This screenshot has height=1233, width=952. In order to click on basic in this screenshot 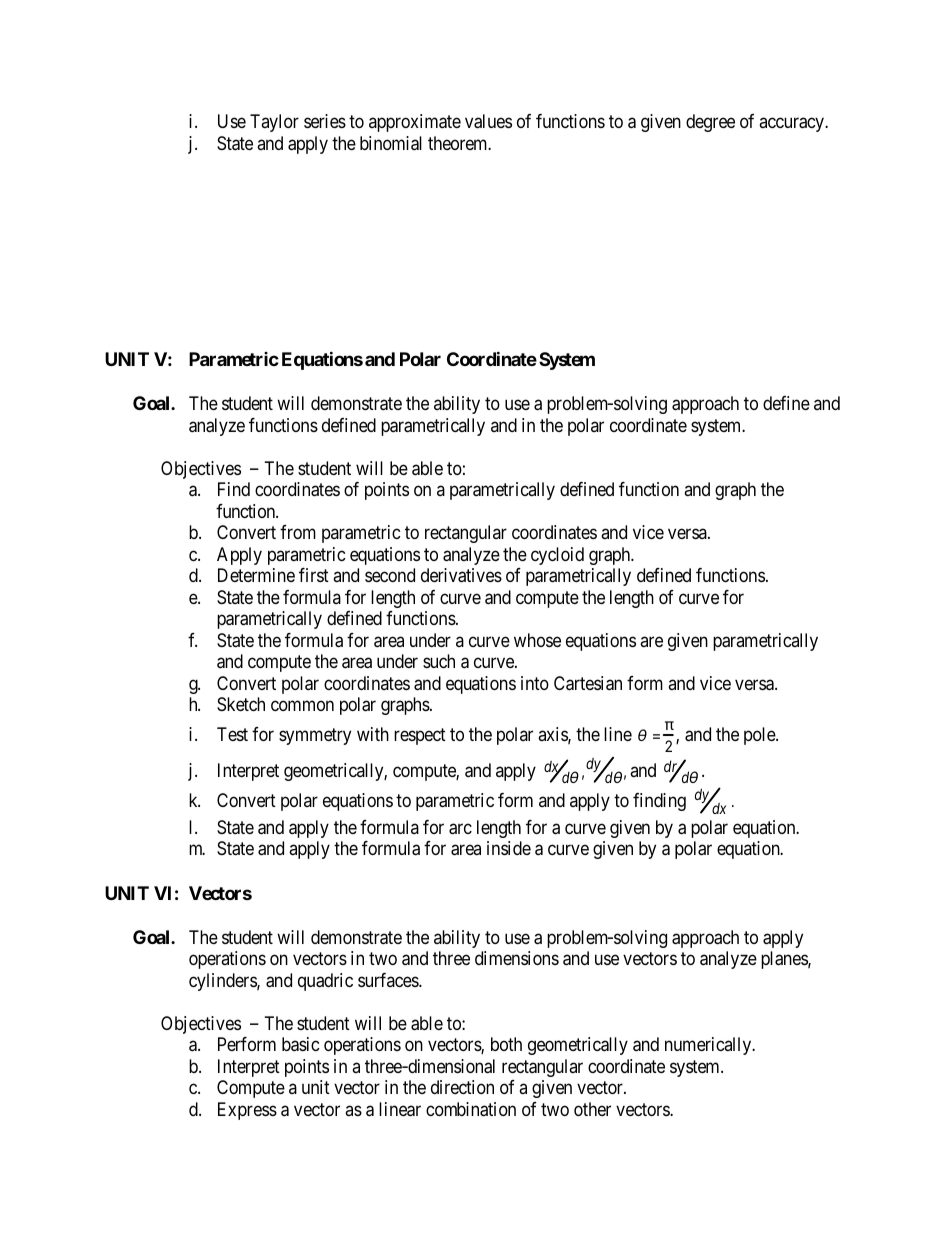, I will do `click(301, 1044)`.
